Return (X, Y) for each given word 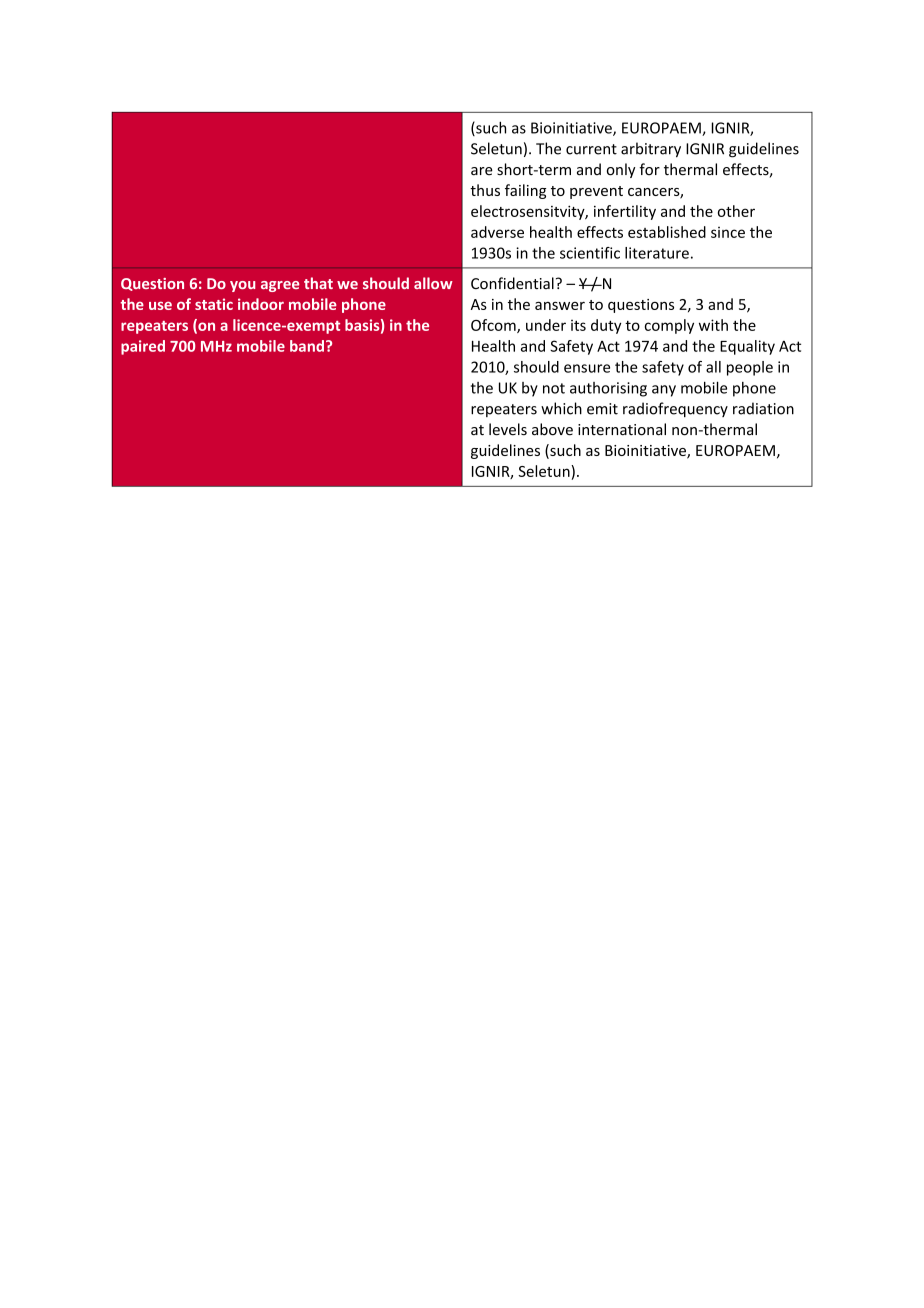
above (552, 429)
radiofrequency (675, 410)
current (591, 149)
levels (508, 429)
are (482, 171)
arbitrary (651, 150)
